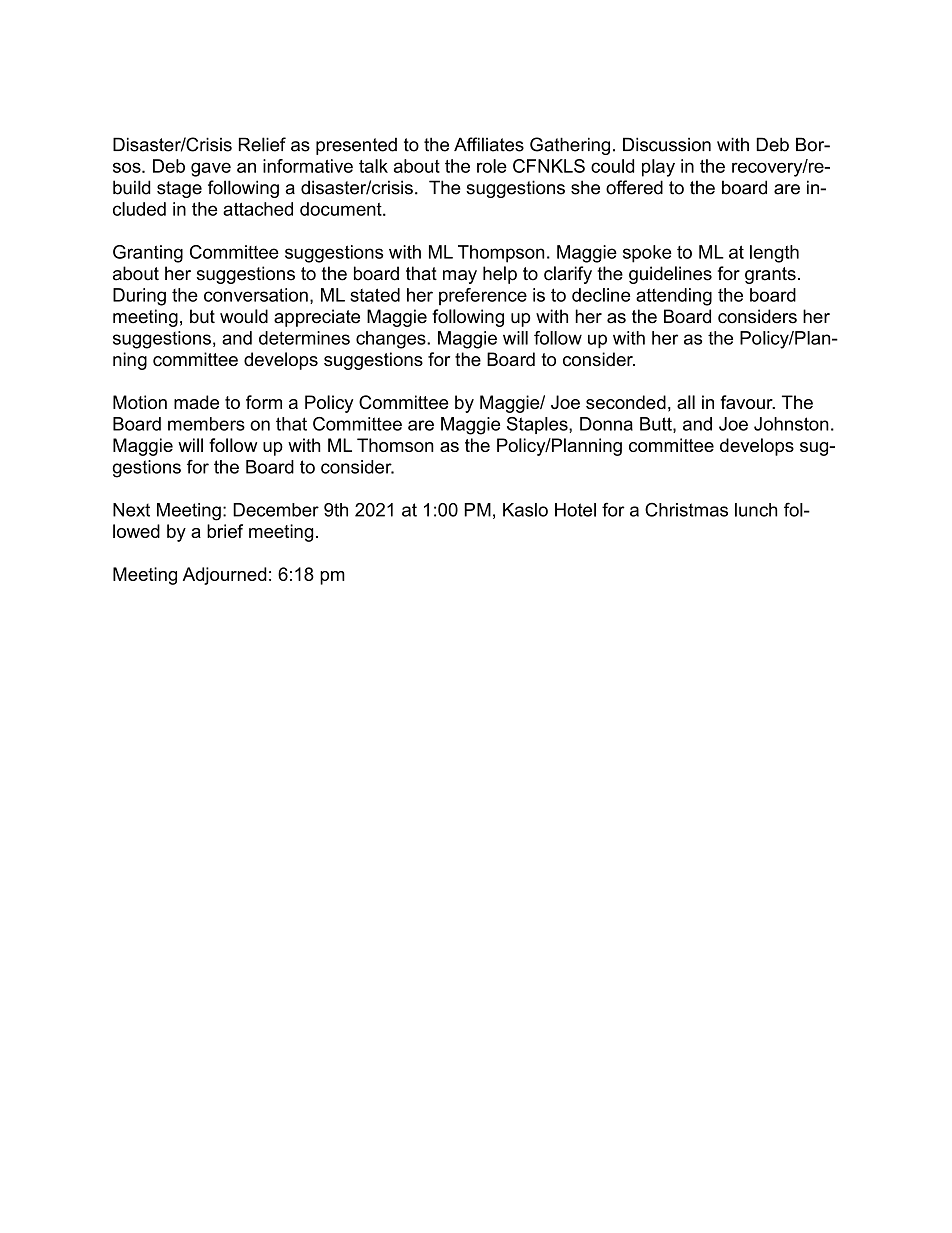  Describe the element at coordinates (211, 169) in the screenshot. I see `gave` at that location.
